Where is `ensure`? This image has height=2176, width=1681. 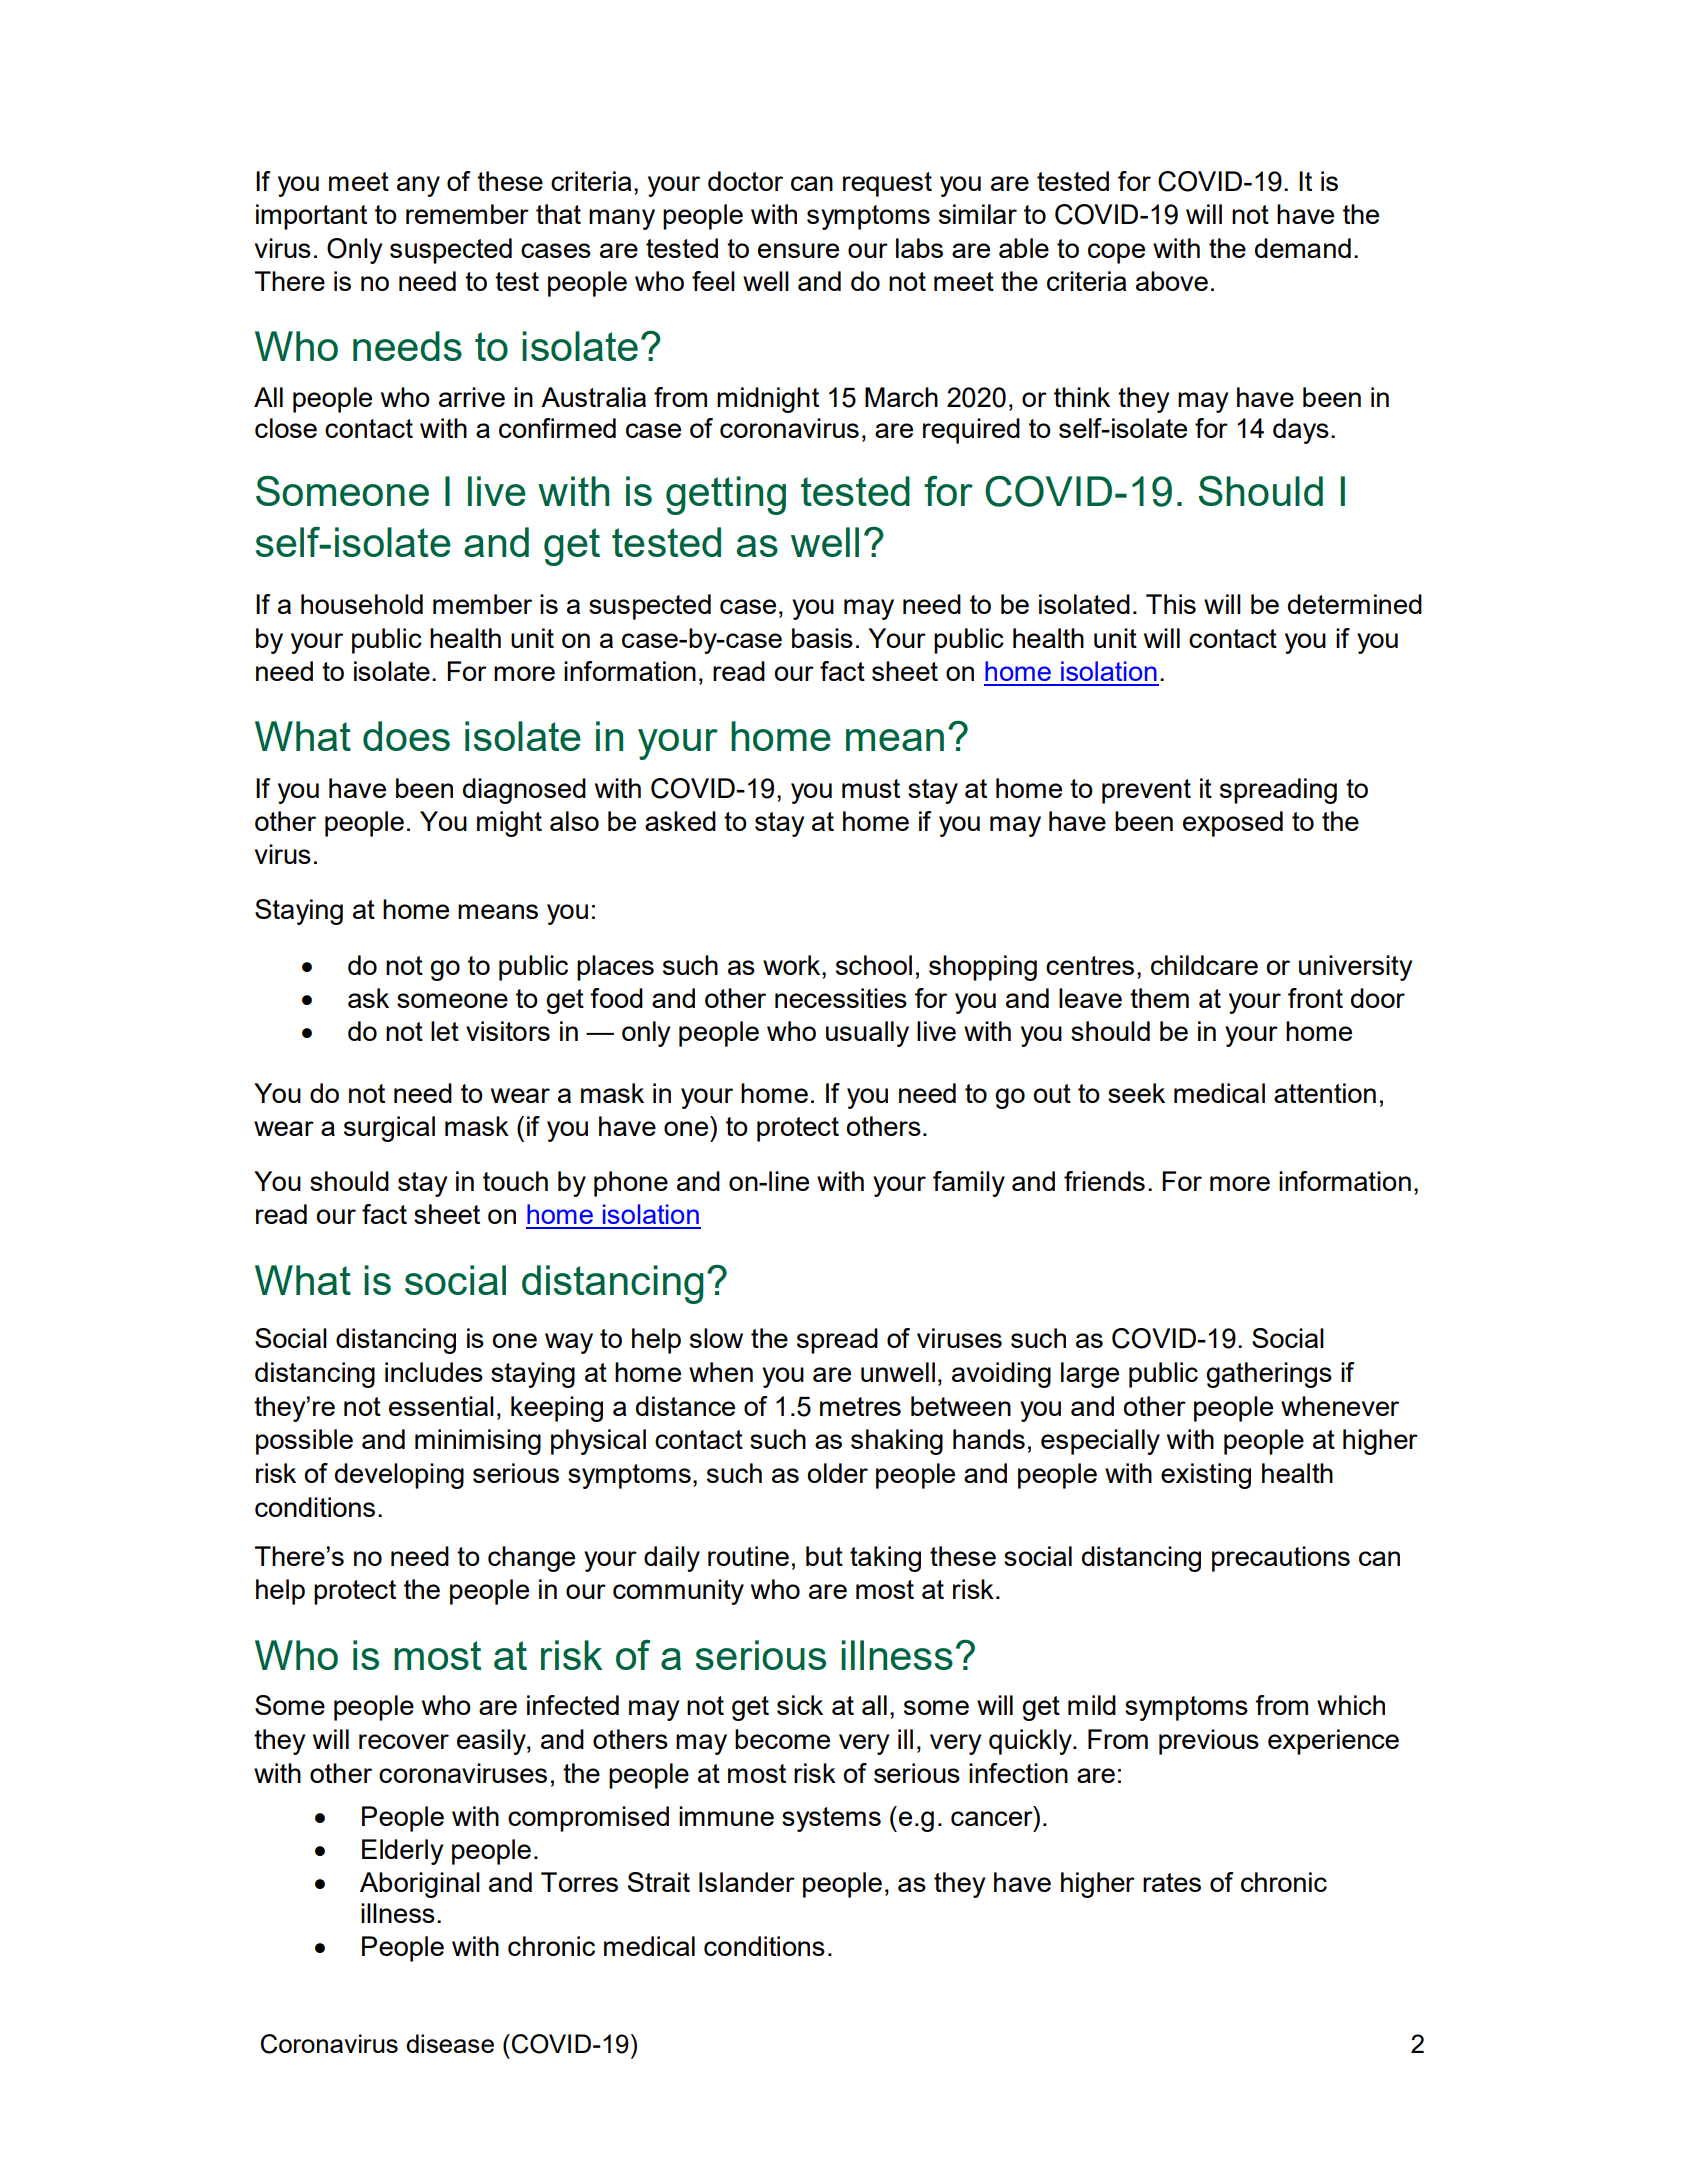 ensure is located at coordinates (798, 250).
